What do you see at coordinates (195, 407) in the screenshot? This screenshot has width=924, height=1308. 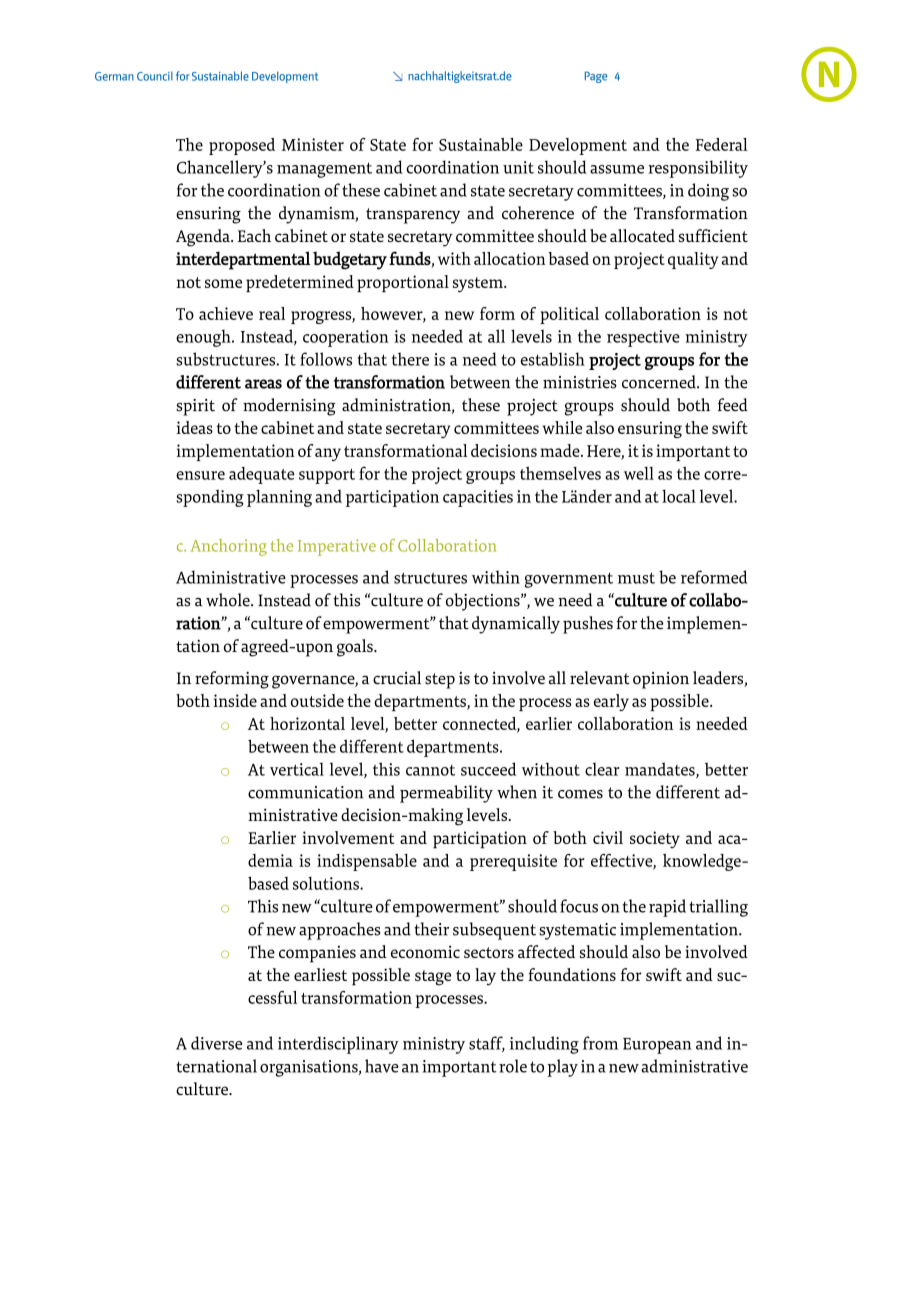 I see `spirit` at bounding box center [195, 407].
